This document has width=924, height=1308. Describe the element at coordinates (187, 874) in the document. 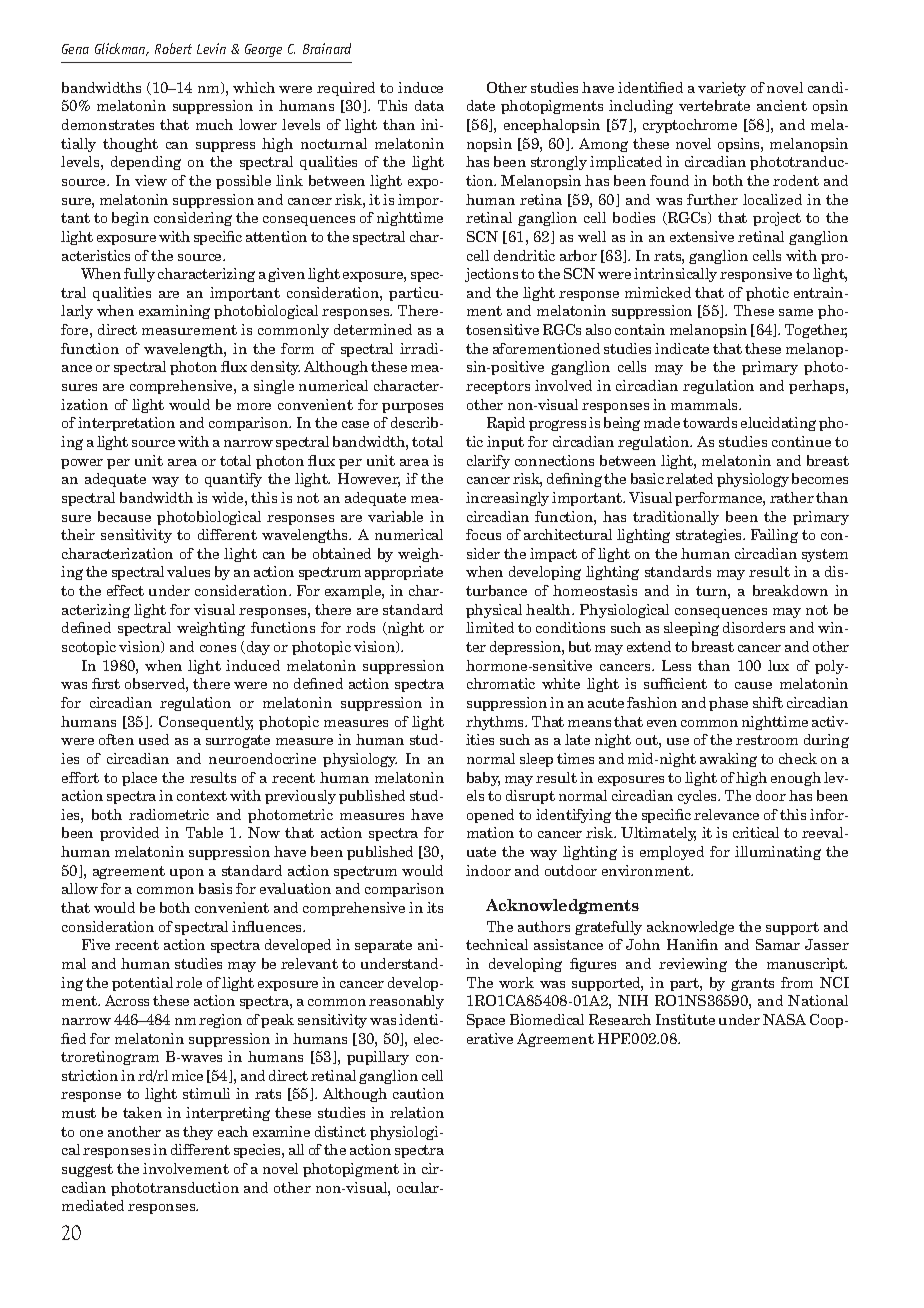

I see `upon` at that location.
